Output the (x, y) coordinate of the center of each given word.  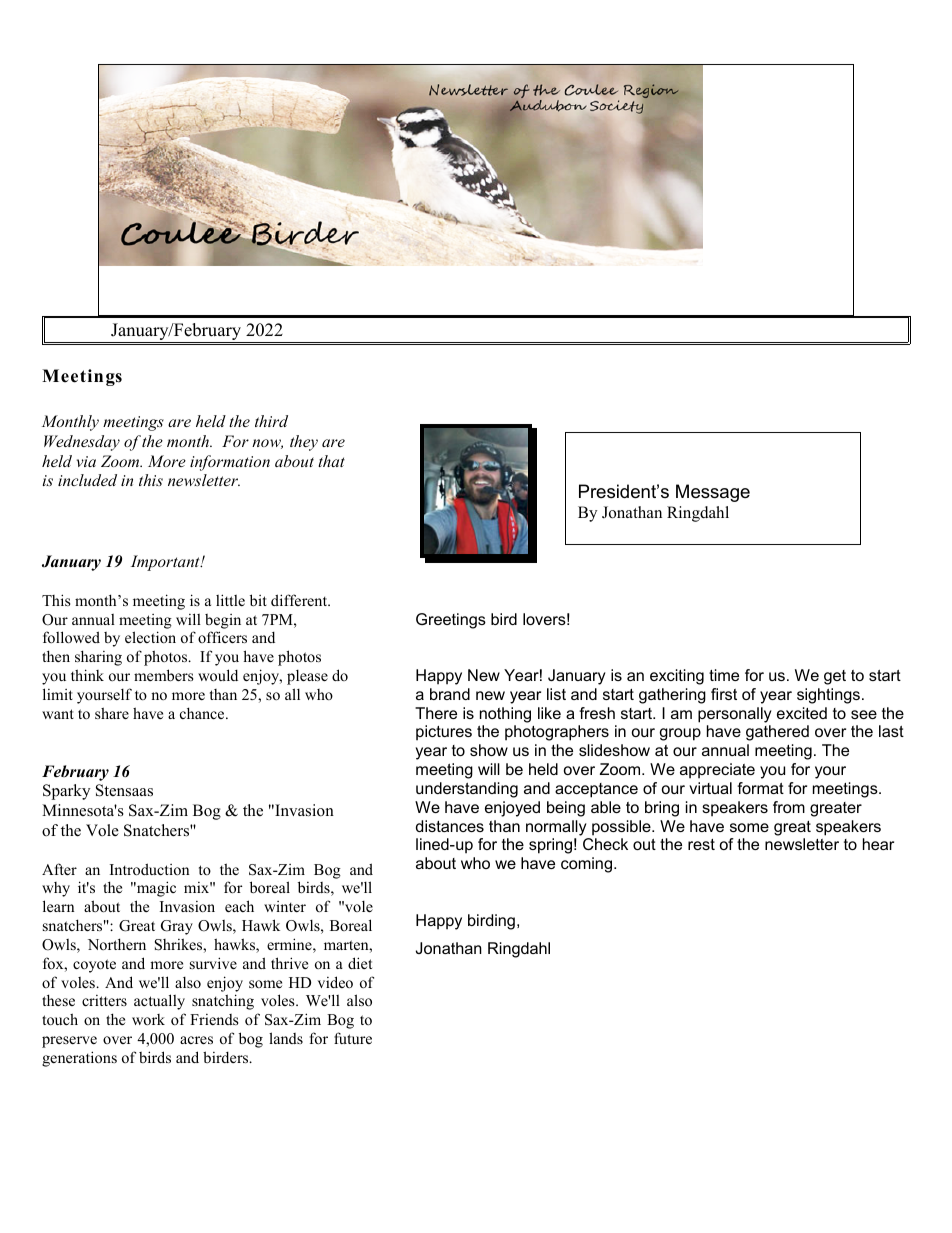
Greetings (451, 621)
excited (802, 713)
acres (196, 1040)
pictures (444, 733)
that (331, 461)
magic (155, 889)
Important (166, 563)
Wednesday (82, 443)
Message (713, 493)
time (724, 675)
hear (878, 844)
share (112, 713)
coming (586, 865)
